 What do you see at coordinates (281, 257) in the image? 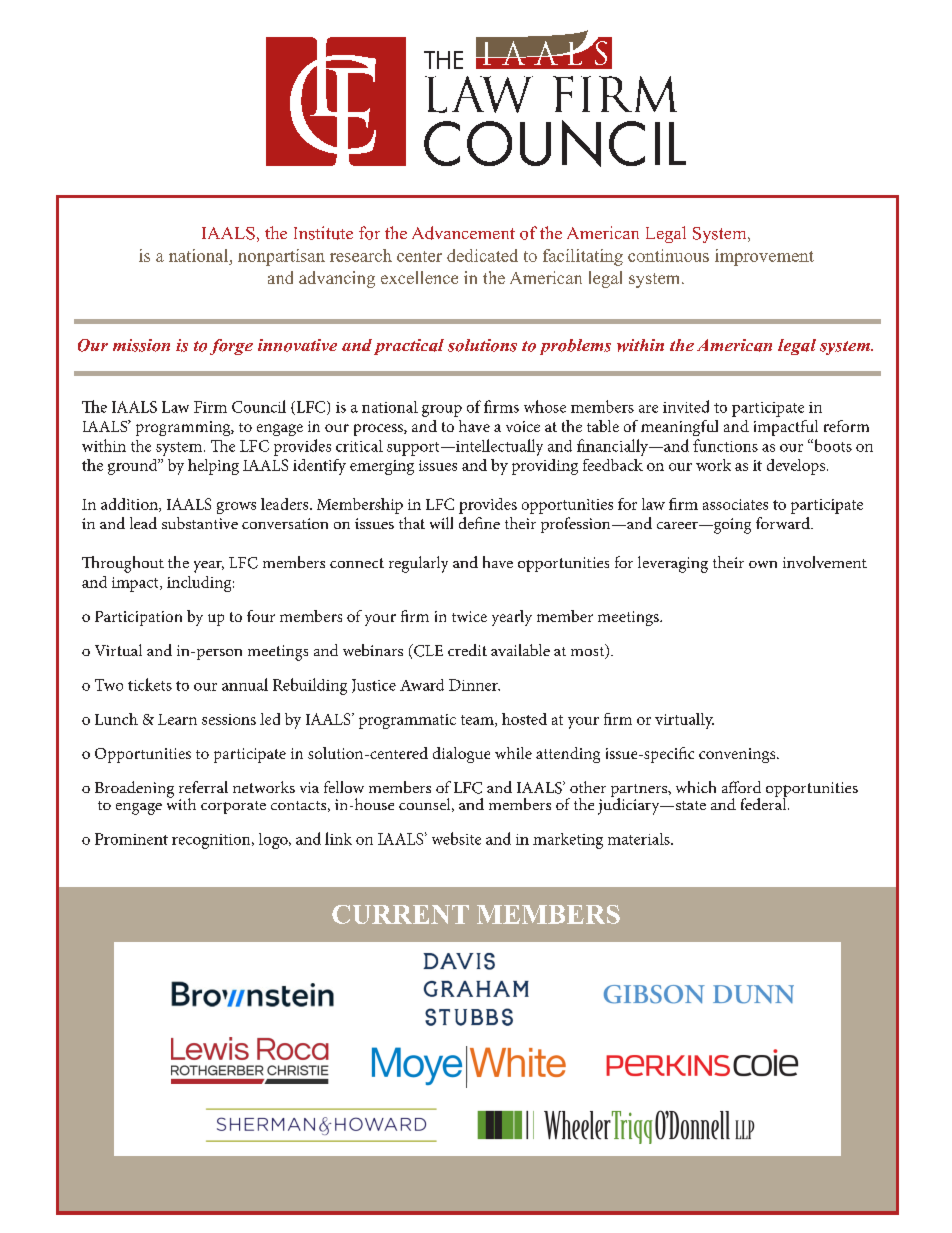
I see `nonpartisan` at bounding box center [281, 257].
